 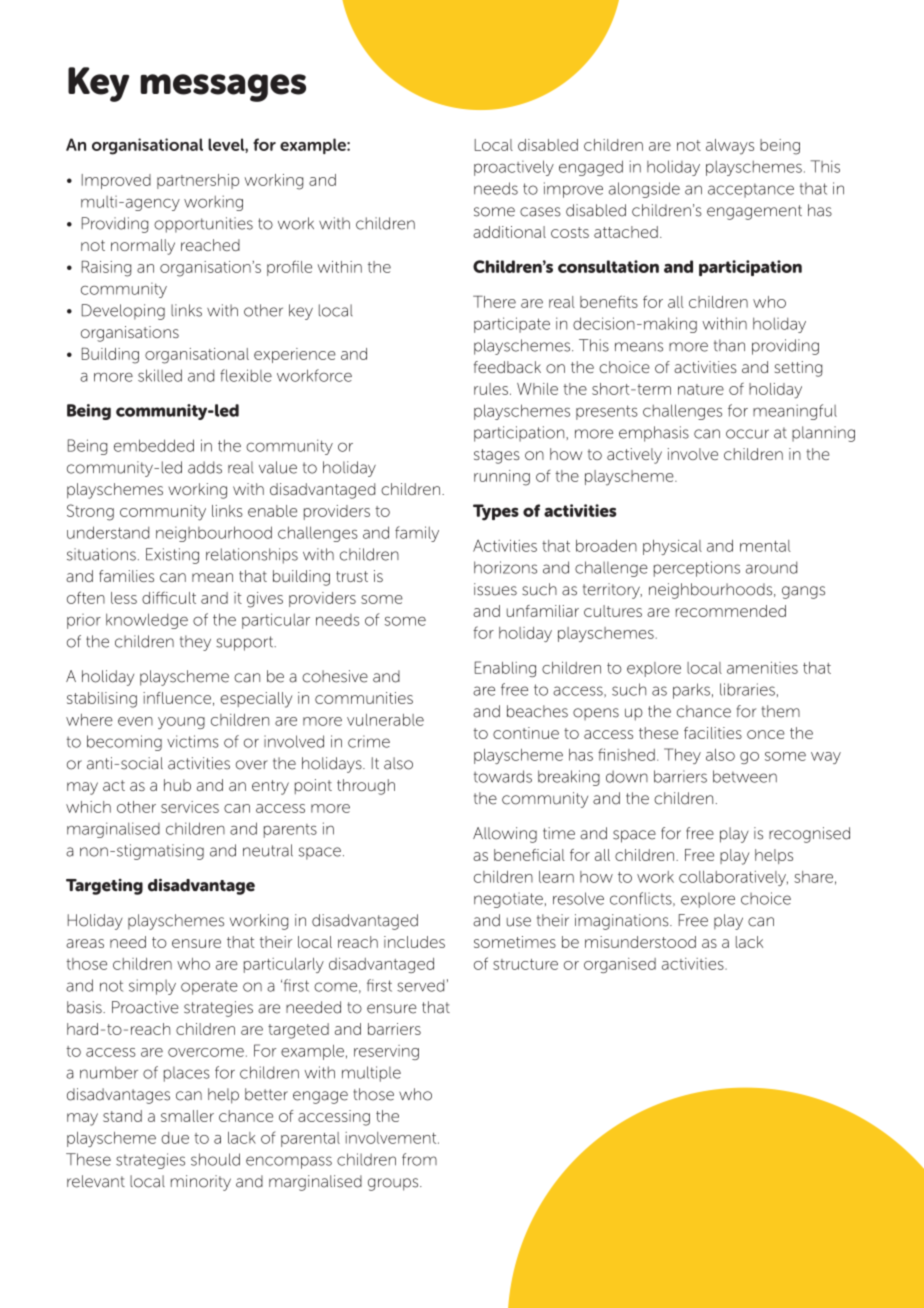 What do you see at coordinates (417, 534) in the page?
I see `family` at bounding box center [417, 534].
